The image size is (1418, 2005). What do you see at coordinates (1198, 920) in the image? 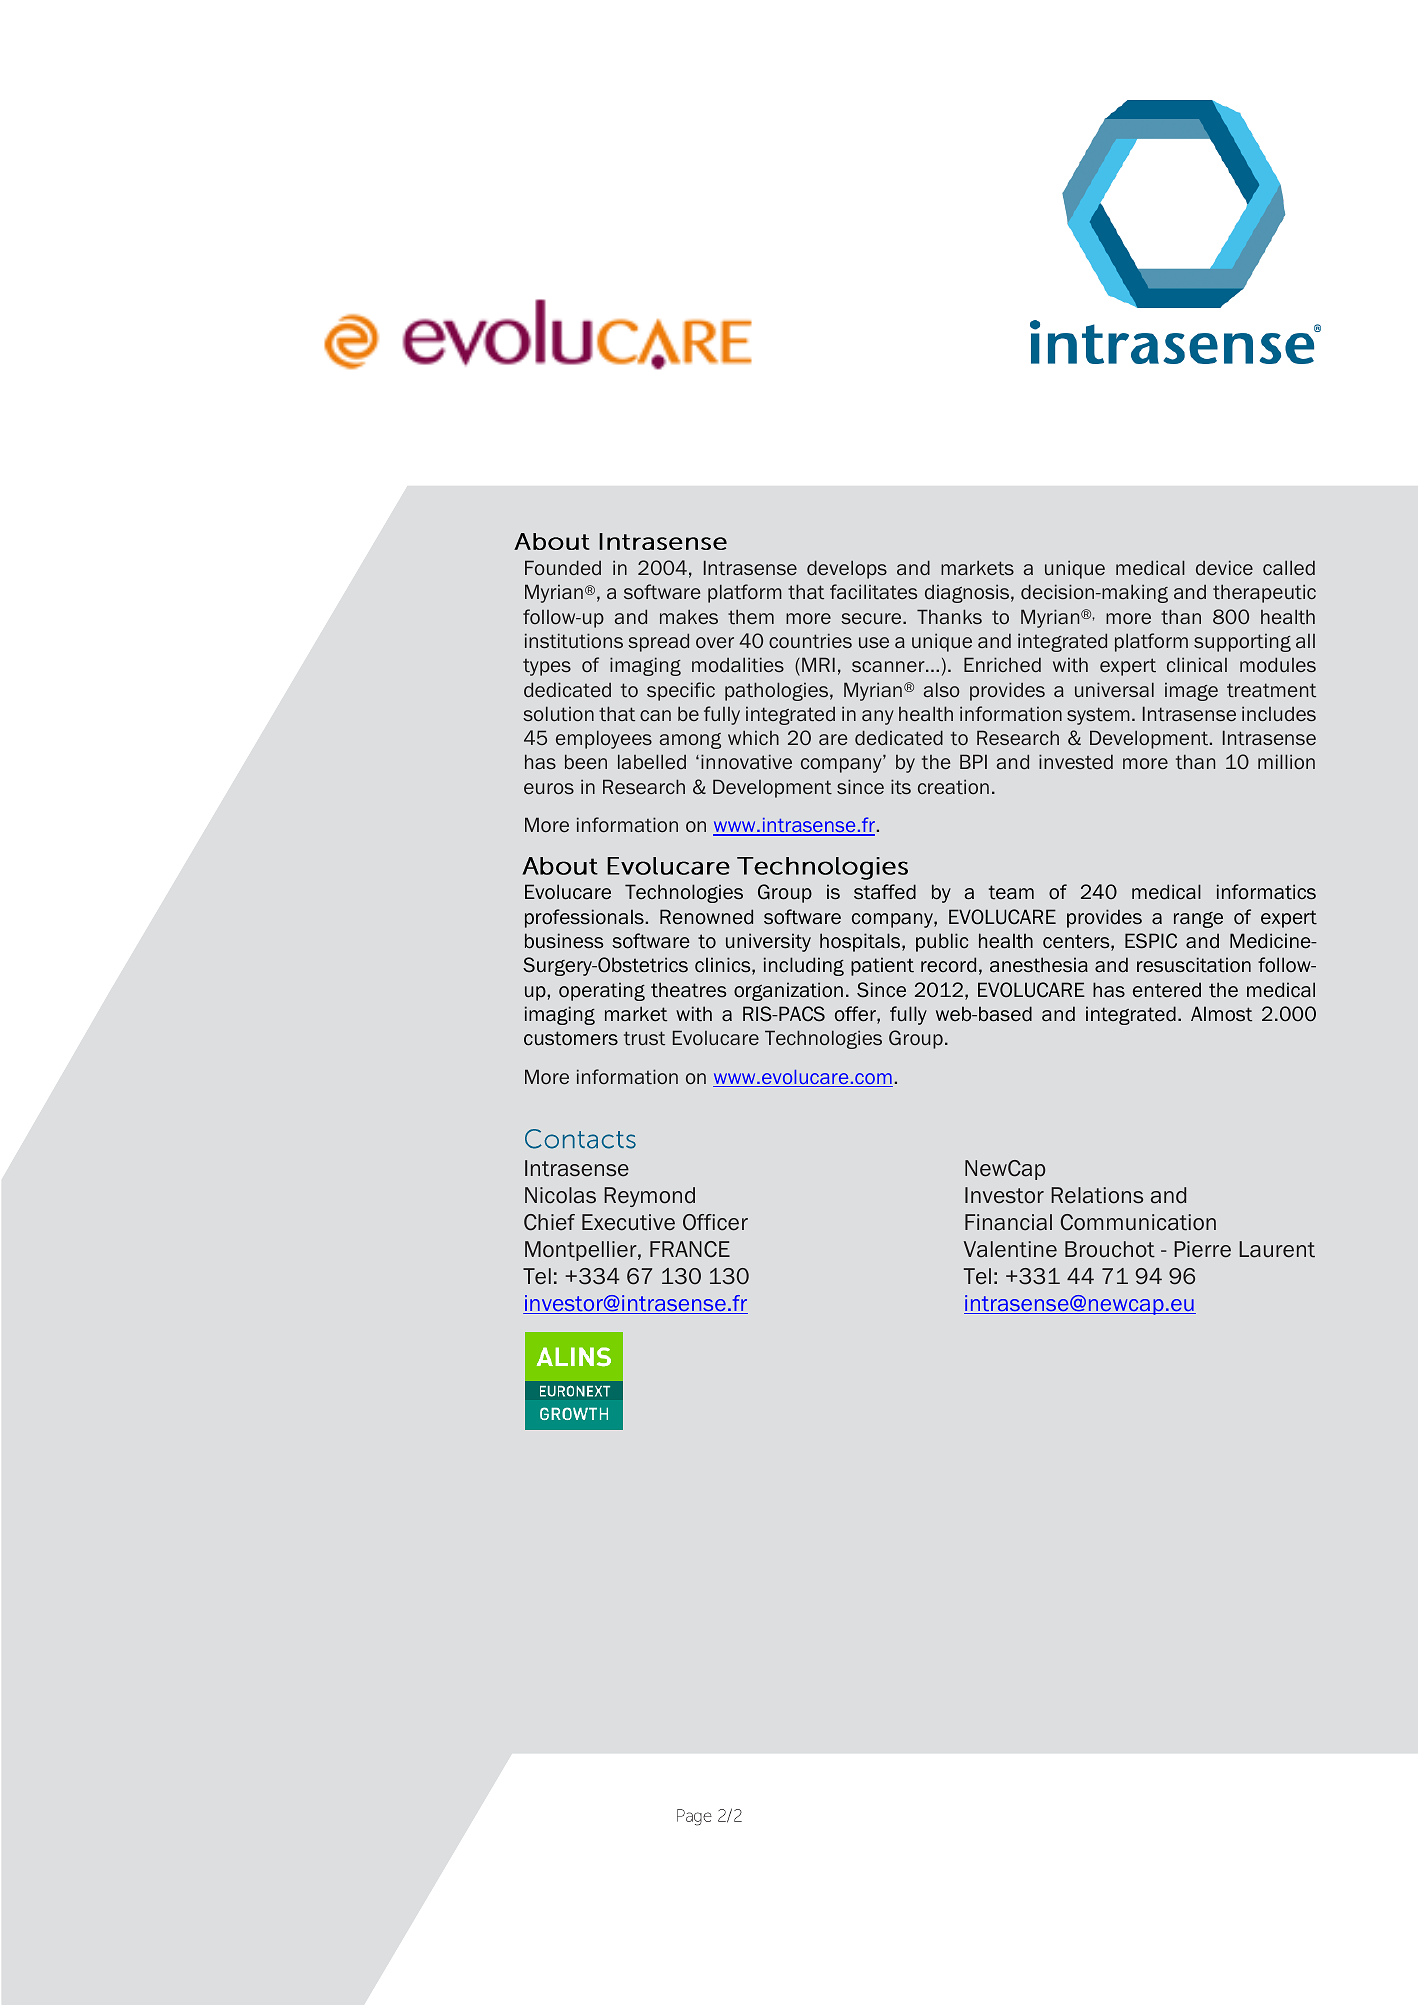
I see `range` at bounding box center [1198, 920].
